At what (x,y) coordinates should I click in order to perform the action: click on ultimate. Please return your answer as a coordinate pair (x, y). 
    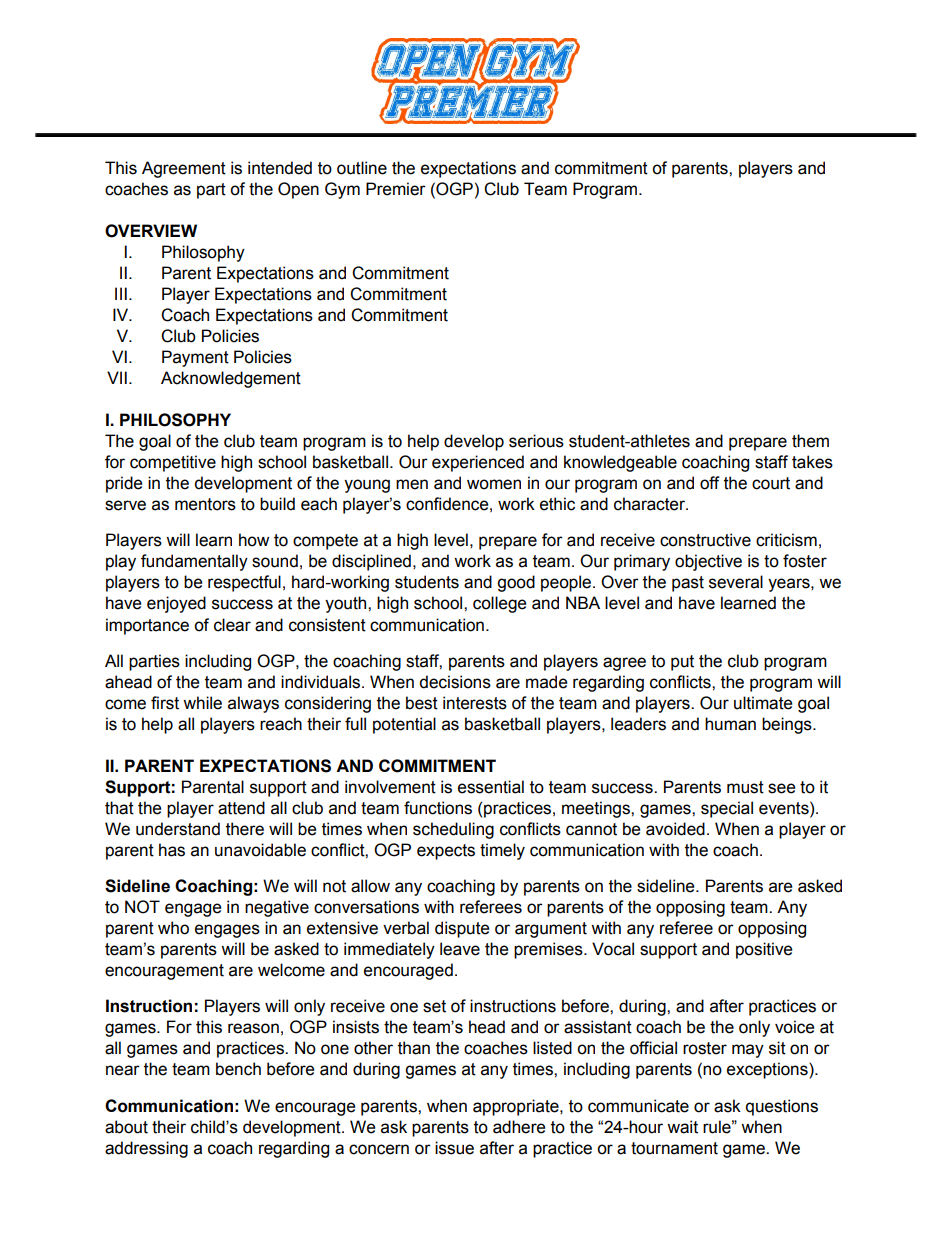
    Looking at the image, I should click on (763, 703).
